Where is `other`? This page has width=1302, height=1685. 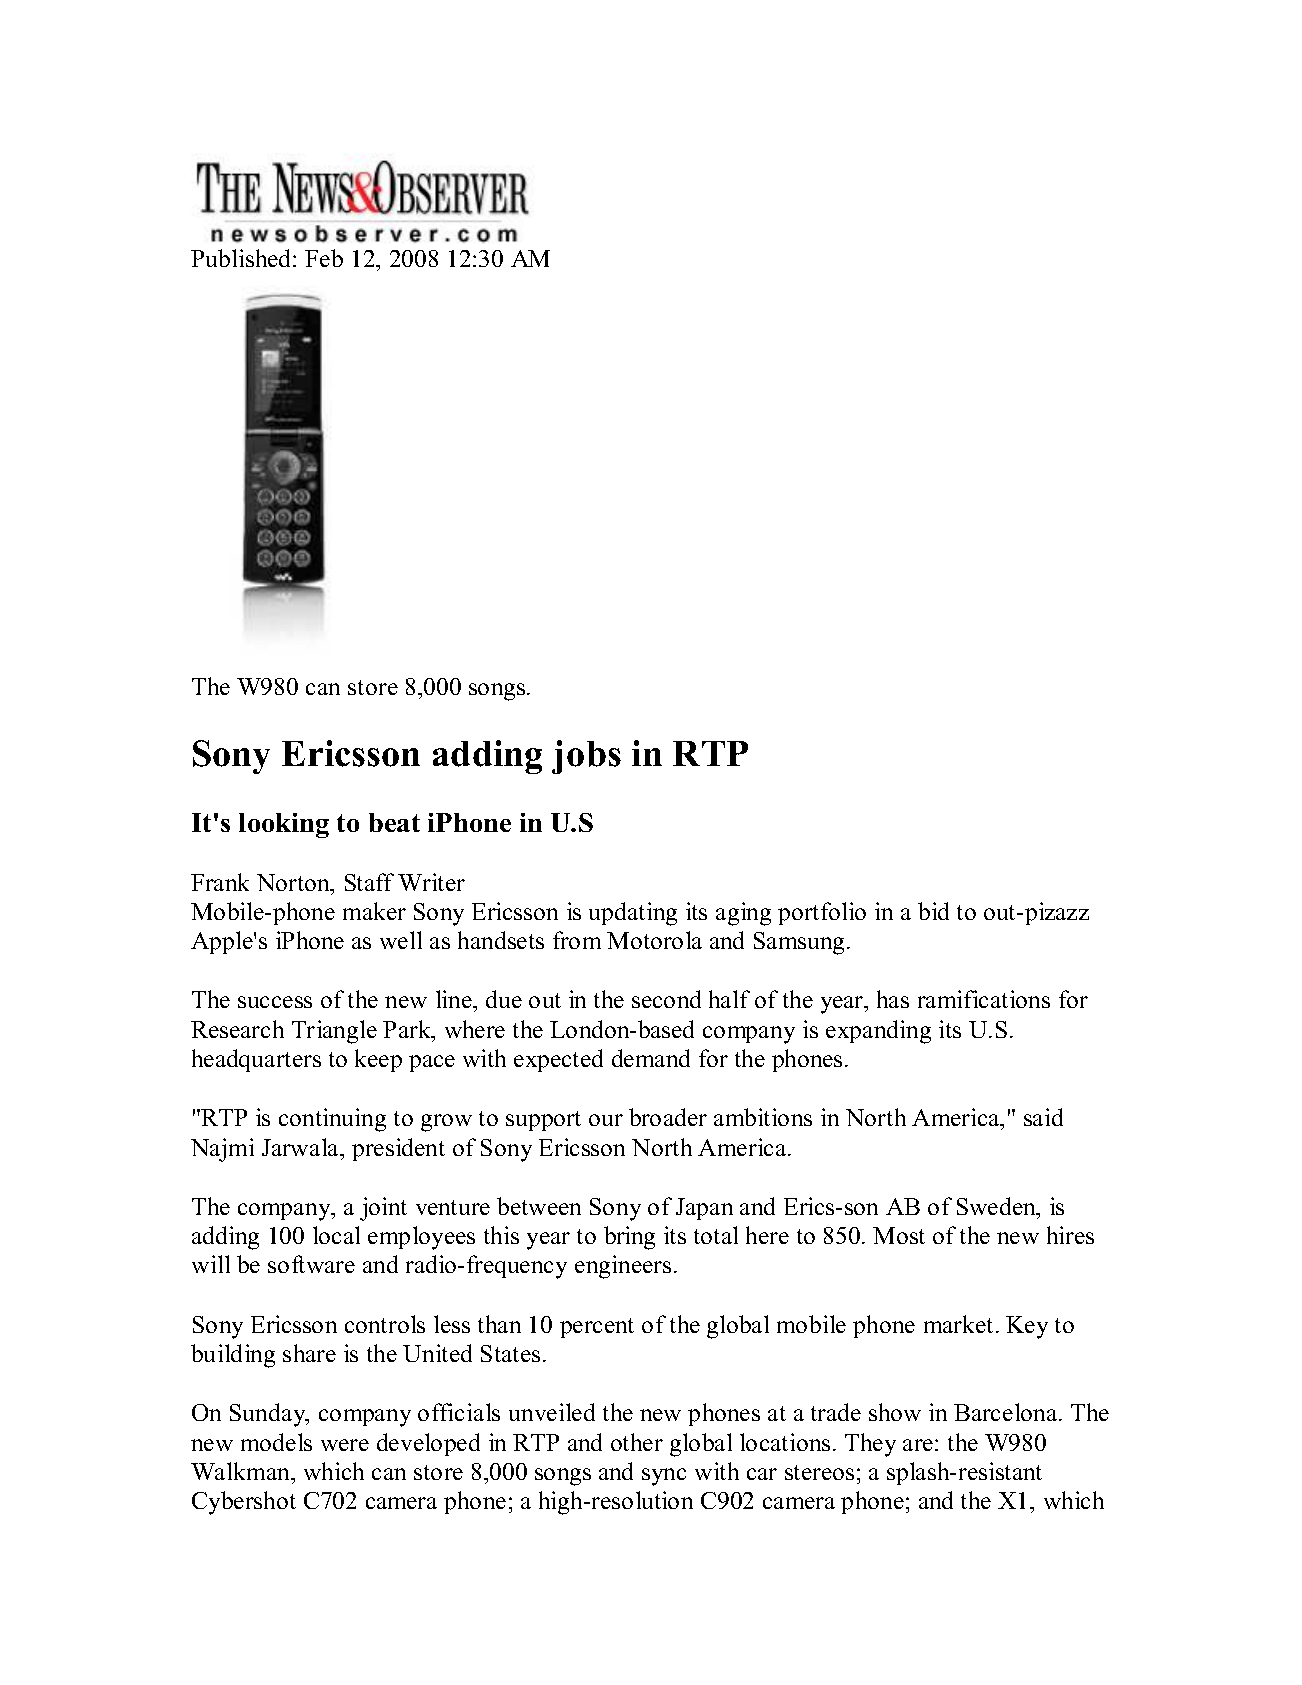
other is located at coordinates (637, 1442).
